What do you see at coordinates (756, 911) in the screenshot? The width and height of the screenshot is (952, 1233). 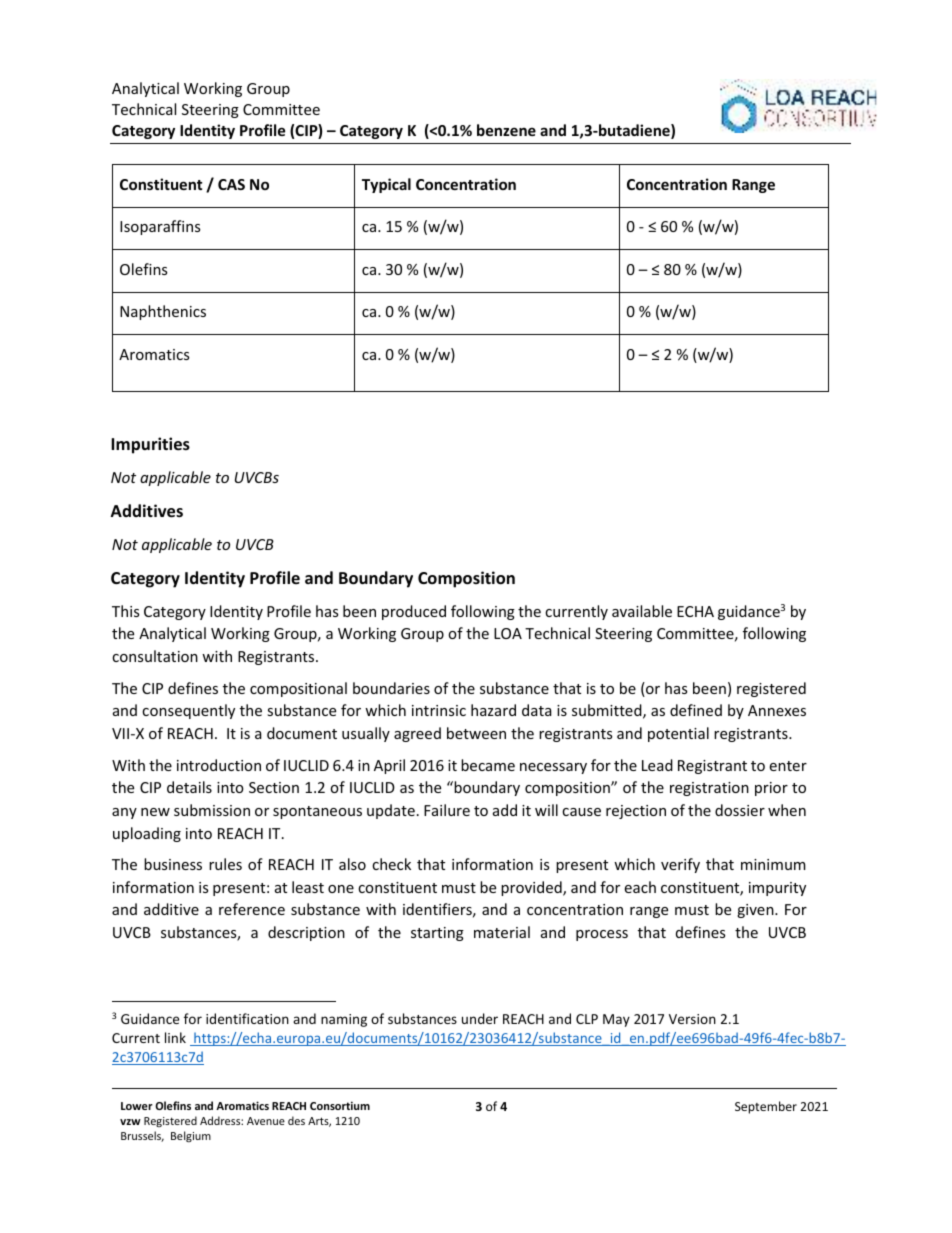 I see `given` at bounding box center [756, 911].
